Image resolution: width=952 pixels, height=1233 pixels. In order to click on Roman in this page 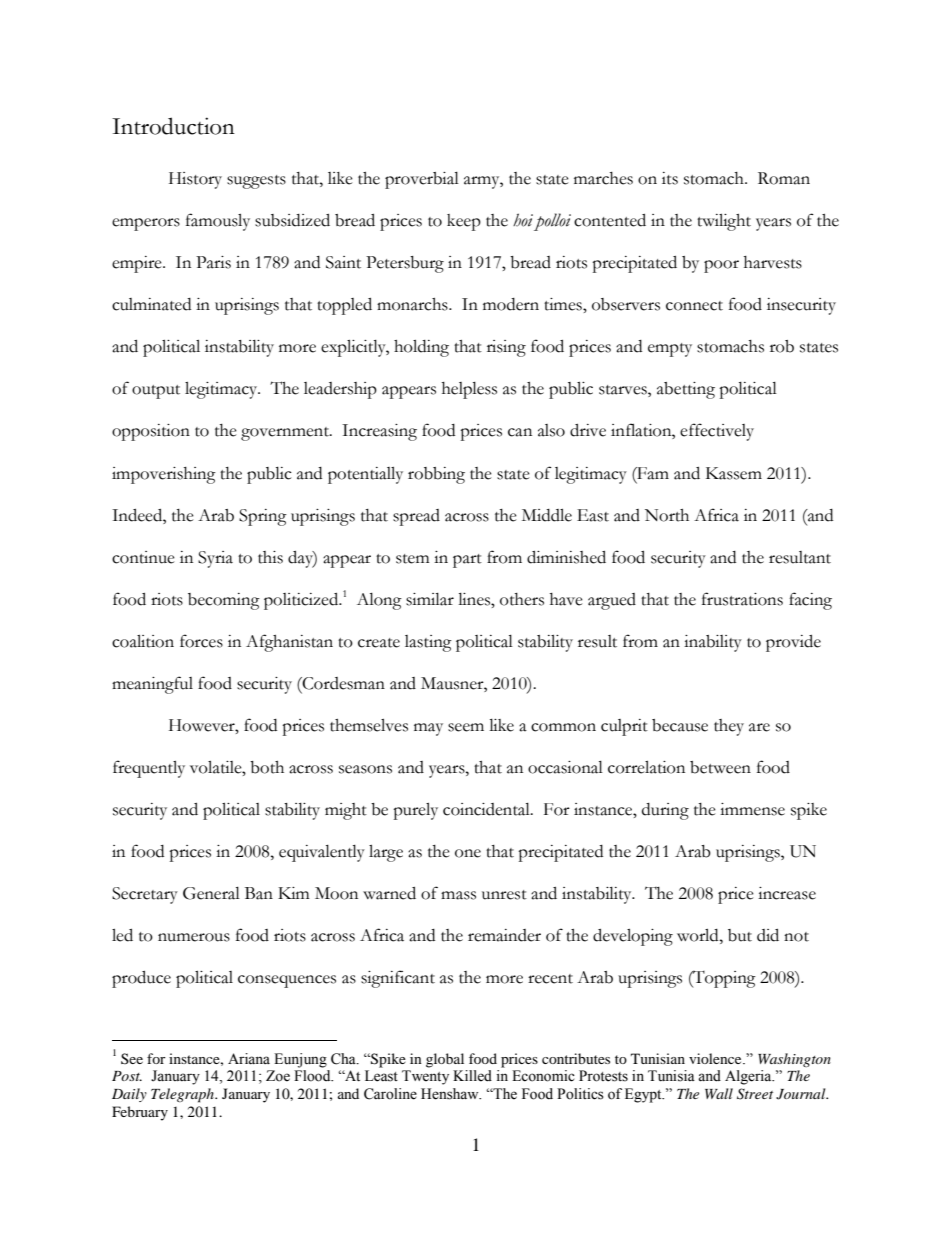, I will do `click(784, 178)`.
